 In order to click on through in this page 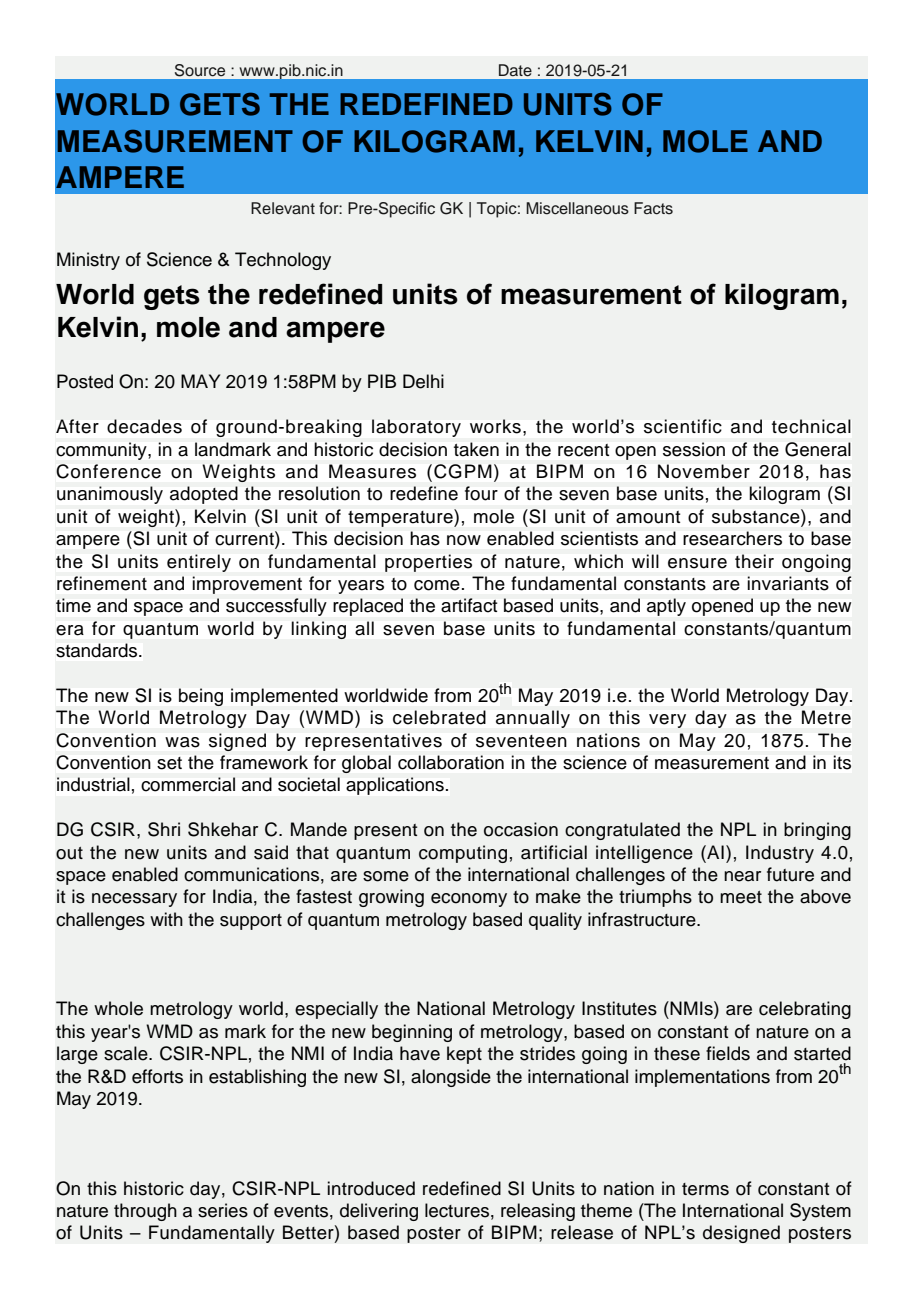, I will do `click(145, 1212)`.
